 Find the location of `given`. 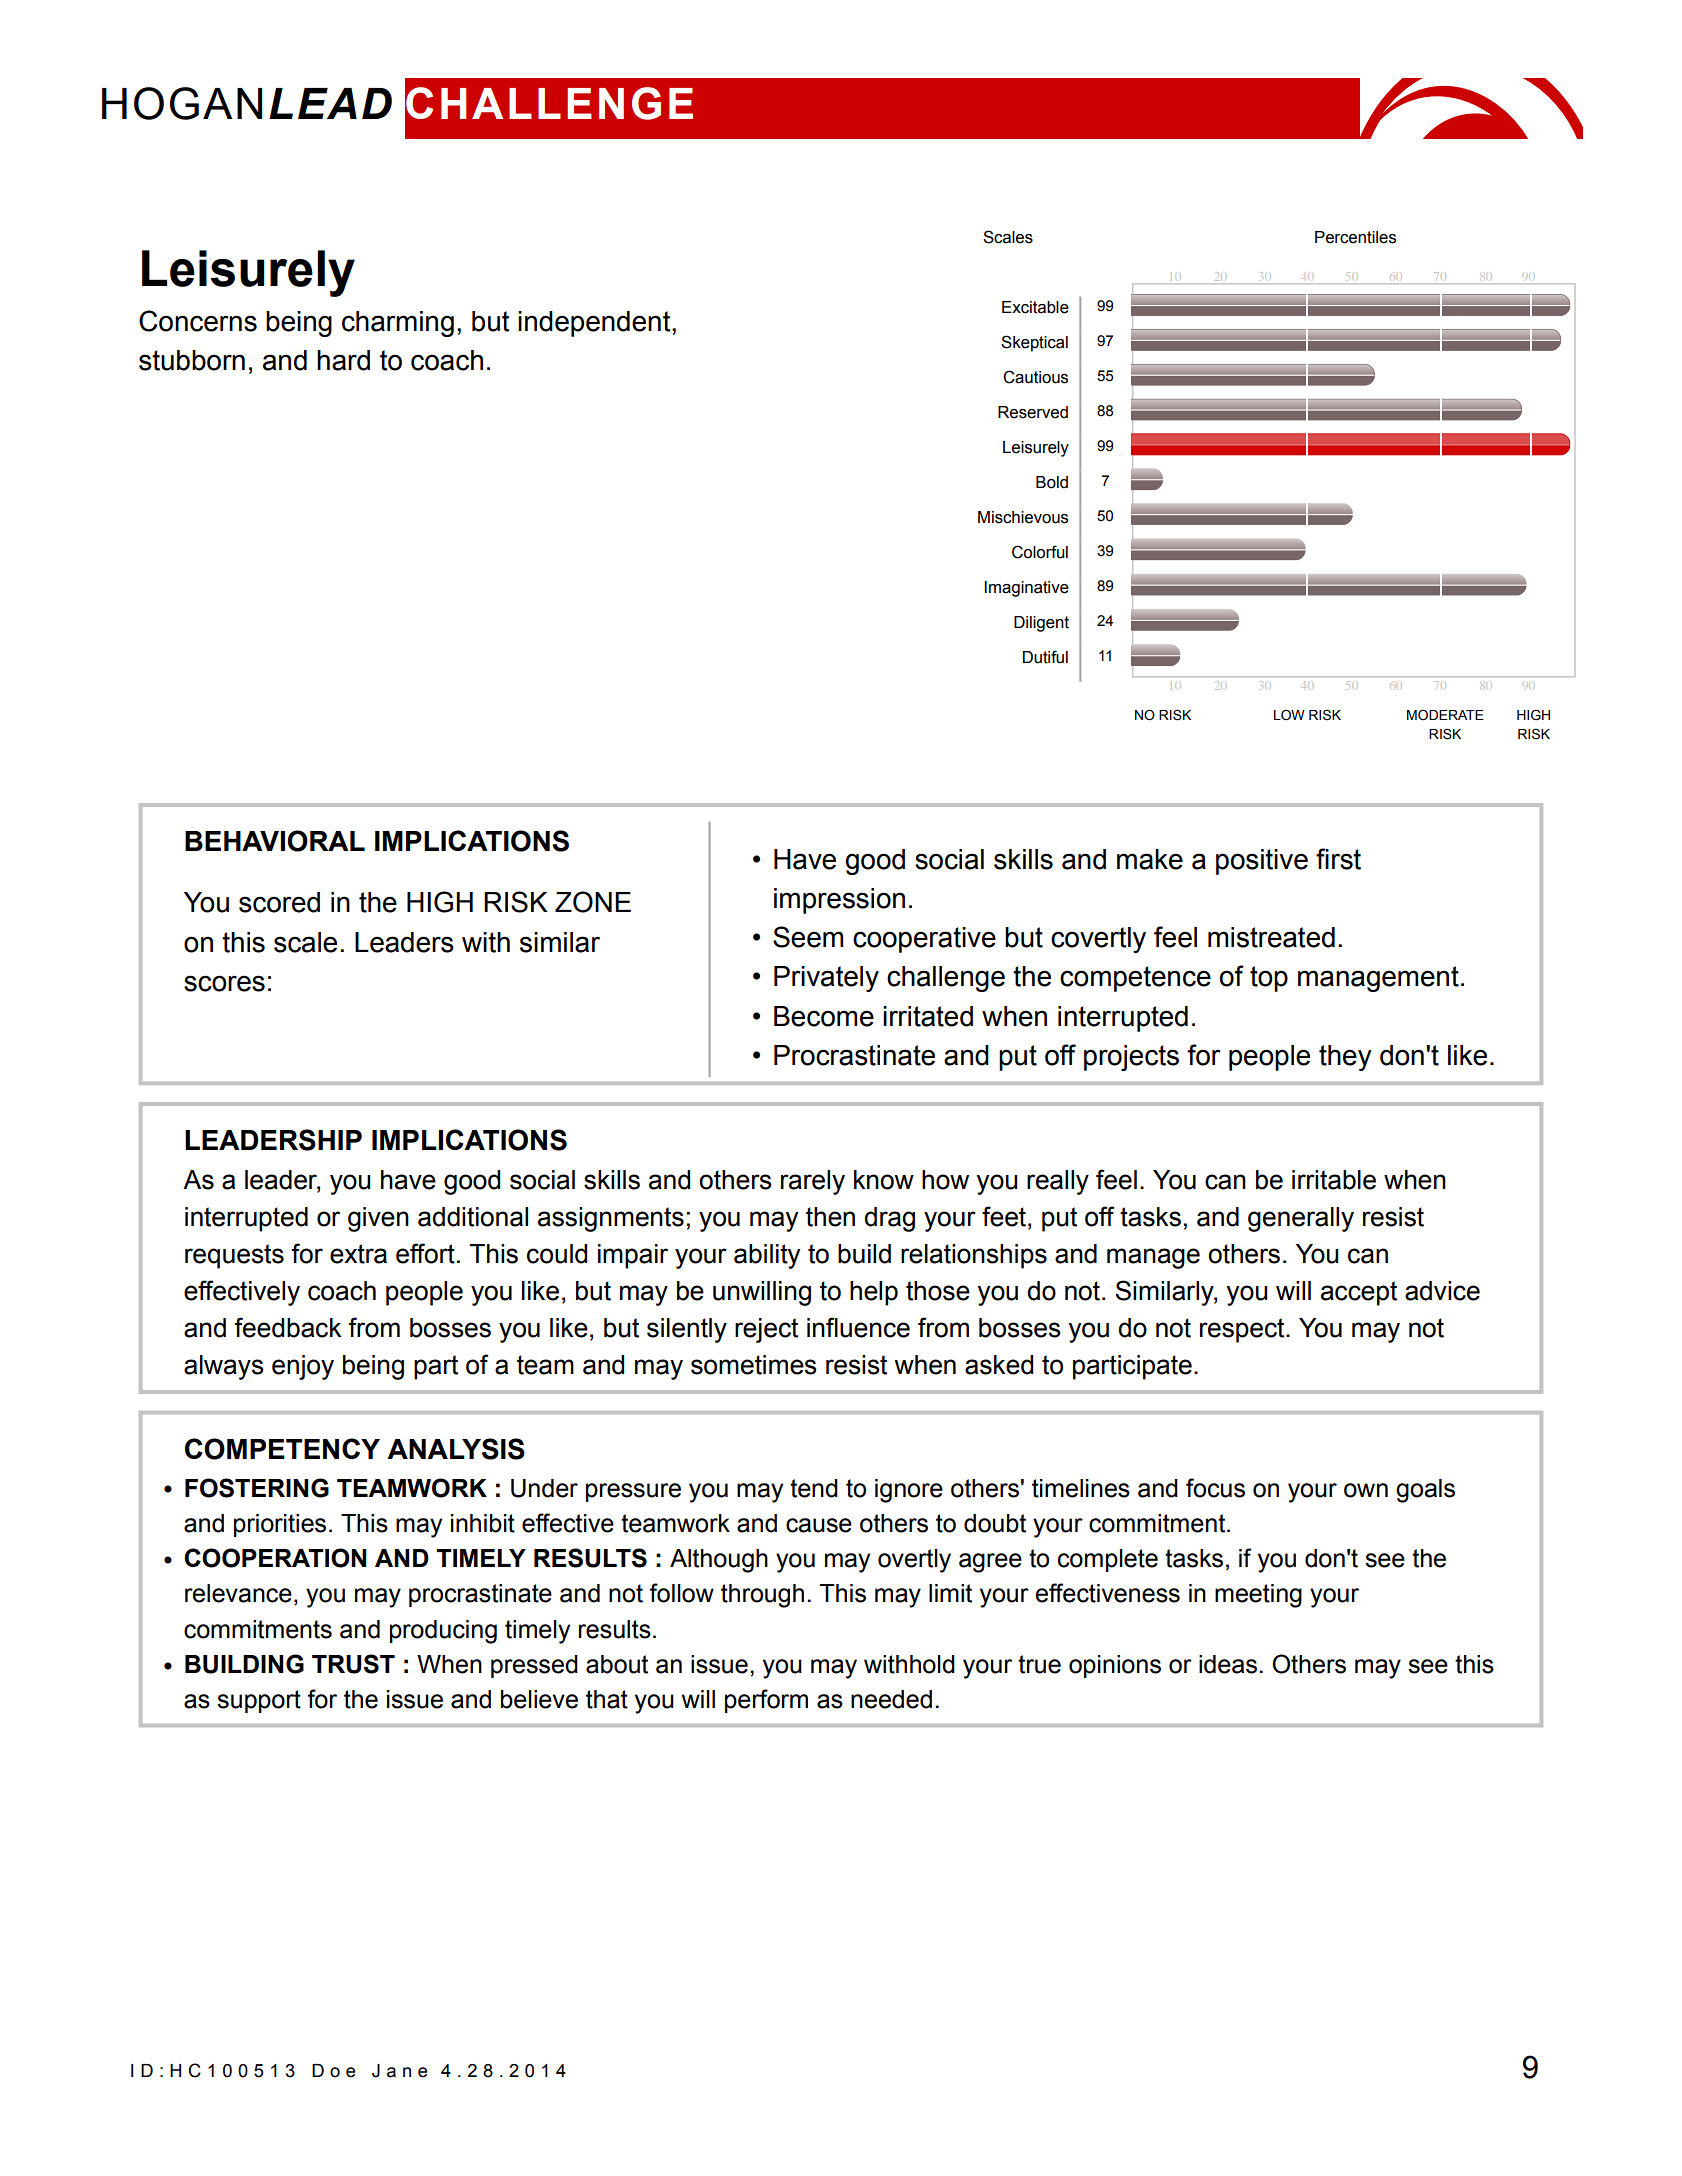

given is located at coordinates (378, 1219).
